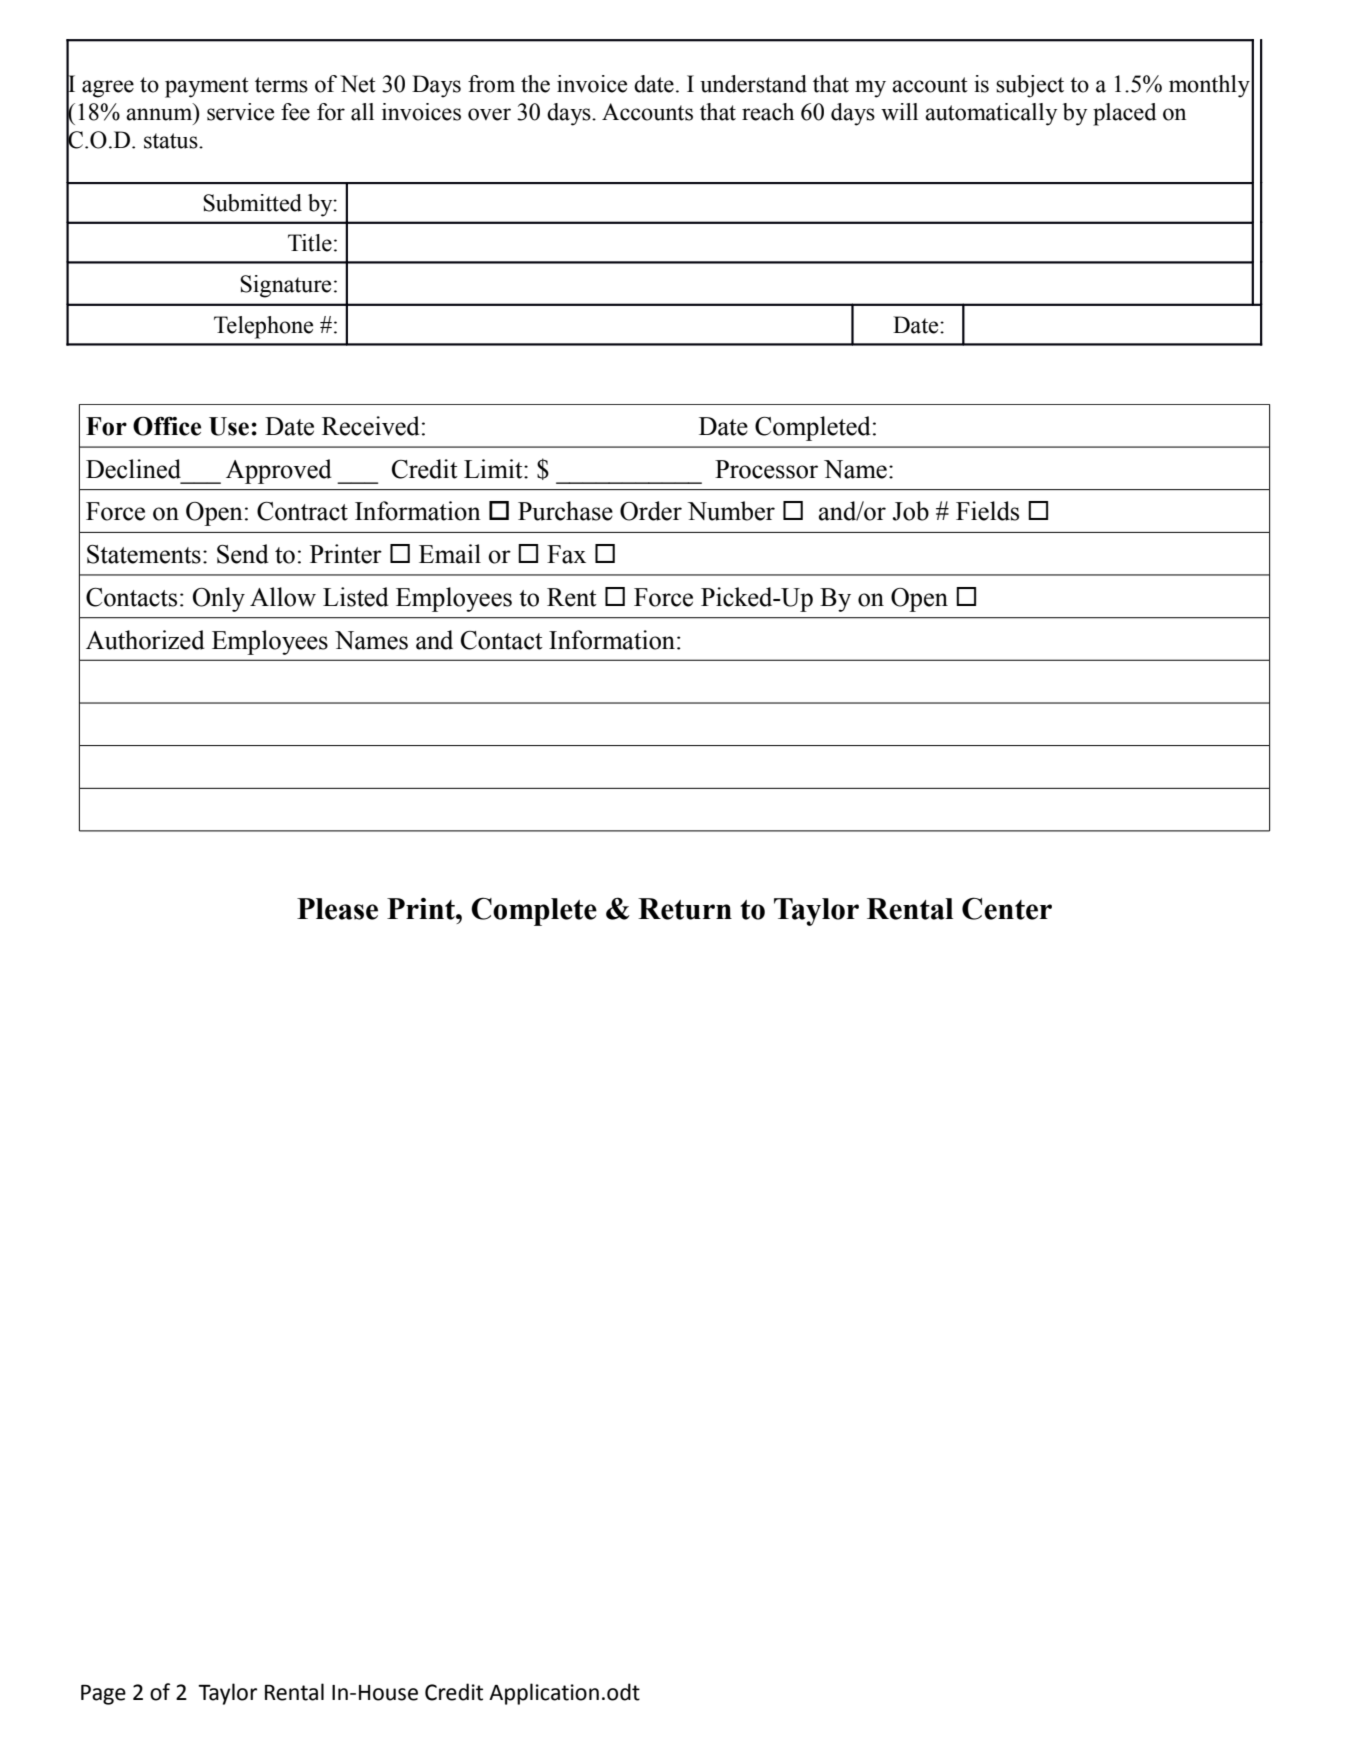 The height and width of the screenshot is (1746, 1349). I want to click on Fields, so click(987, 511).
